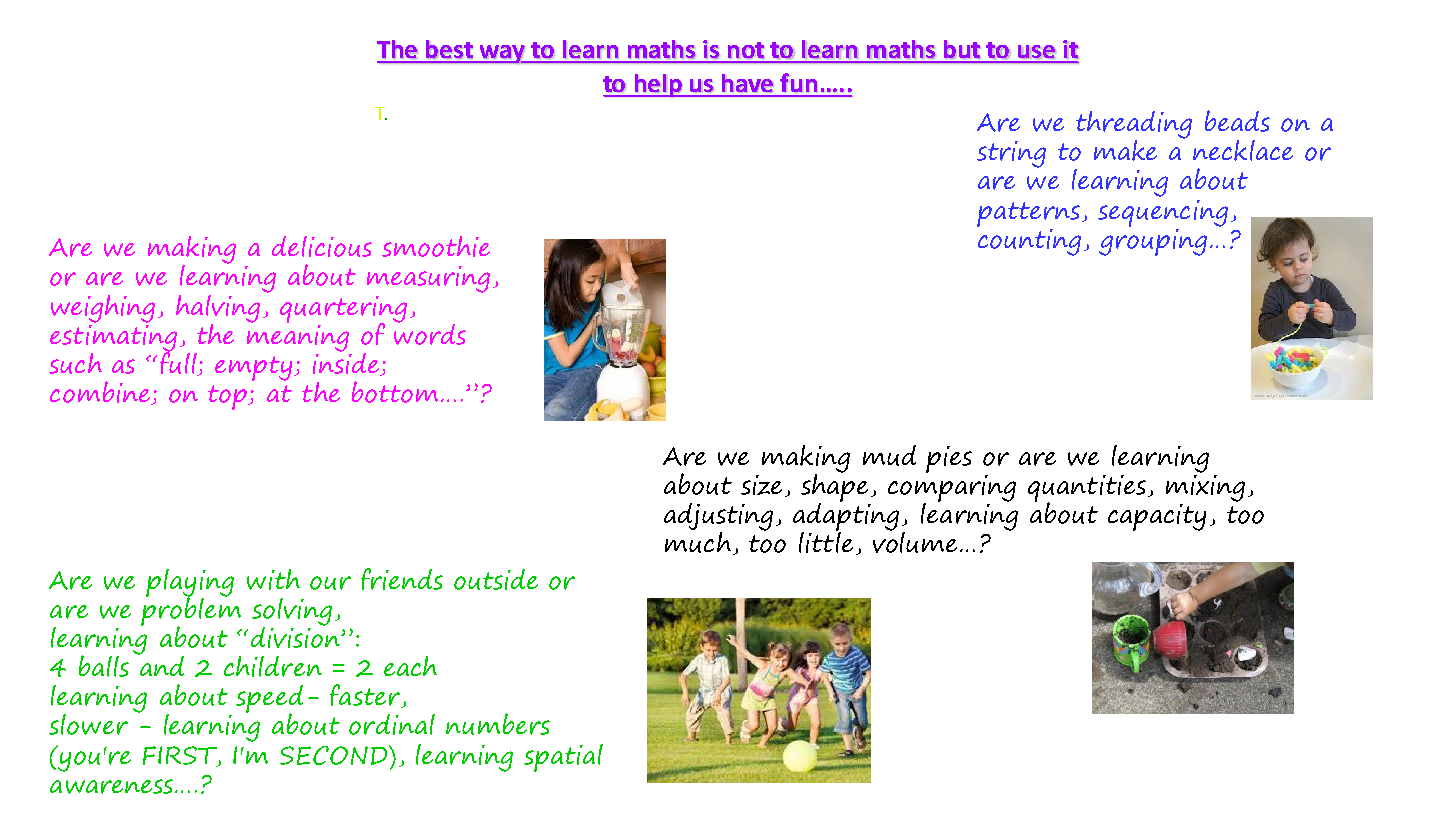  Describe the element at coordinates (949, 459) in the screenshot. I see `pies` at that location.
